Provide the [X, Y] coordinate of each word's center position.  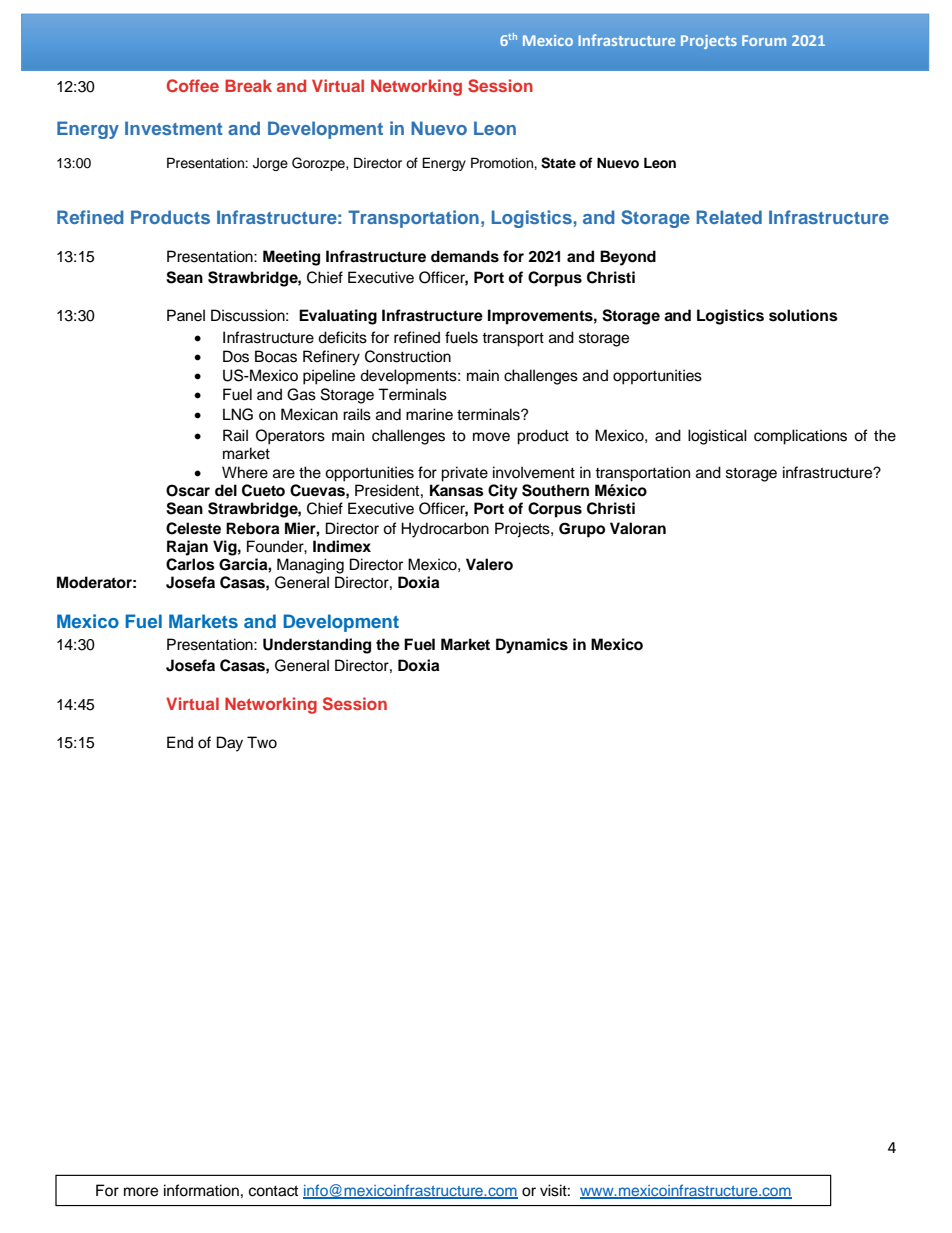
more [141, 1192]
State [558, 163]
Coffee [193, 86]
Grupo [582, 530]
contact [273, 1191]
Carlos [190, 564]
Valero [489, 564]
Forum [764, 40]
